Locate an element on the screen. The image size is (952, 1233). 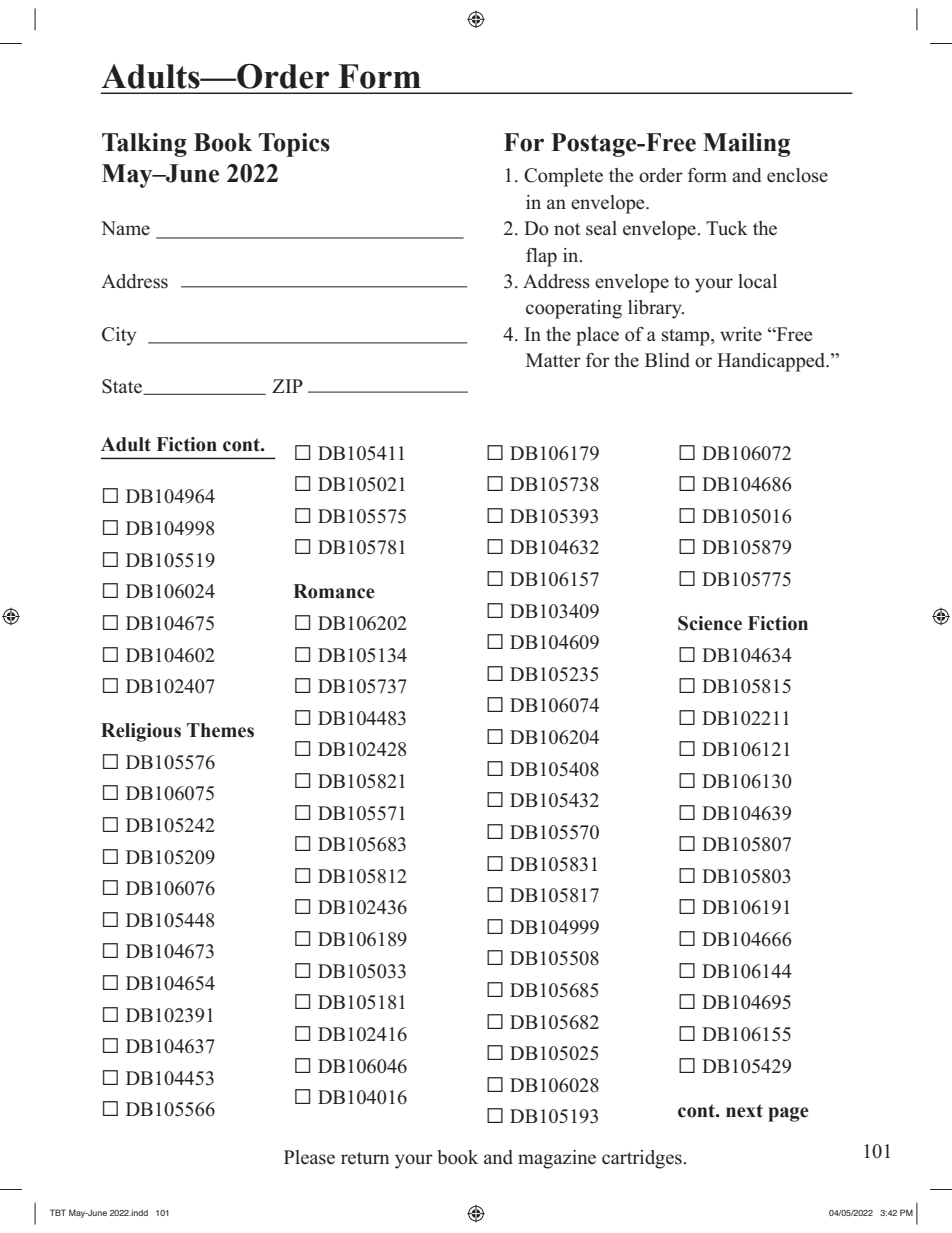
Romance is located at coordinates (334, 591).
